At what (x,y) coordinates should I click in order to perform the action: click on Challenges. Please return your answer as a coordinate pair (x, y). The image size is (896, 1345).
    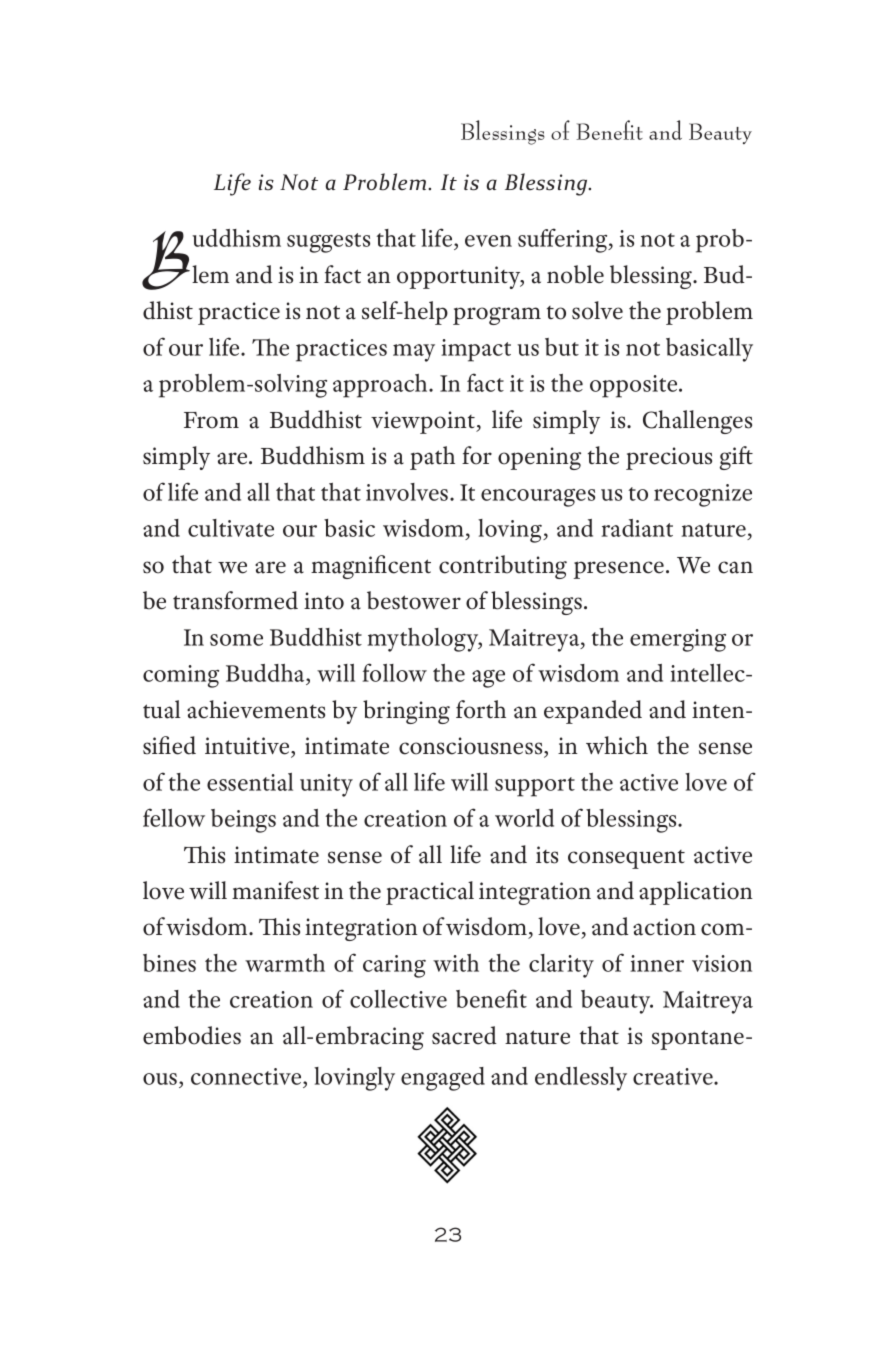
    Looking at the image, I should click on (697, 422).
